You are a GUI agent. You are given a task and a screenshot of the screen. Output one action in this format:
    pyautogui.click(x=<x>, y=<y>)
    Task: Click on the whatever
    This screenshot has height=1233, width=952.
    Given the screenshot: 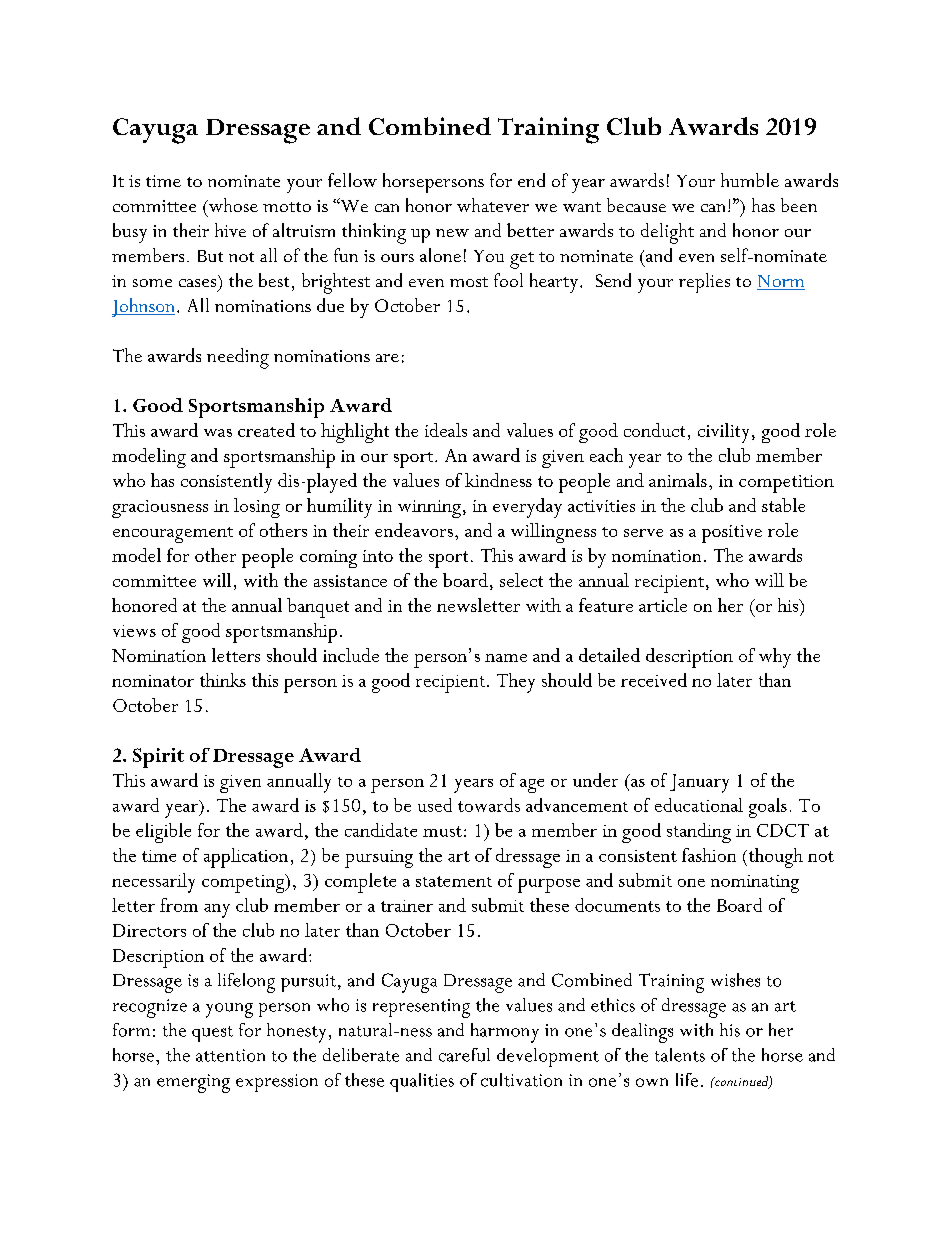 What is the action you would take?
    pyautogui.click(x=493, y=205)
